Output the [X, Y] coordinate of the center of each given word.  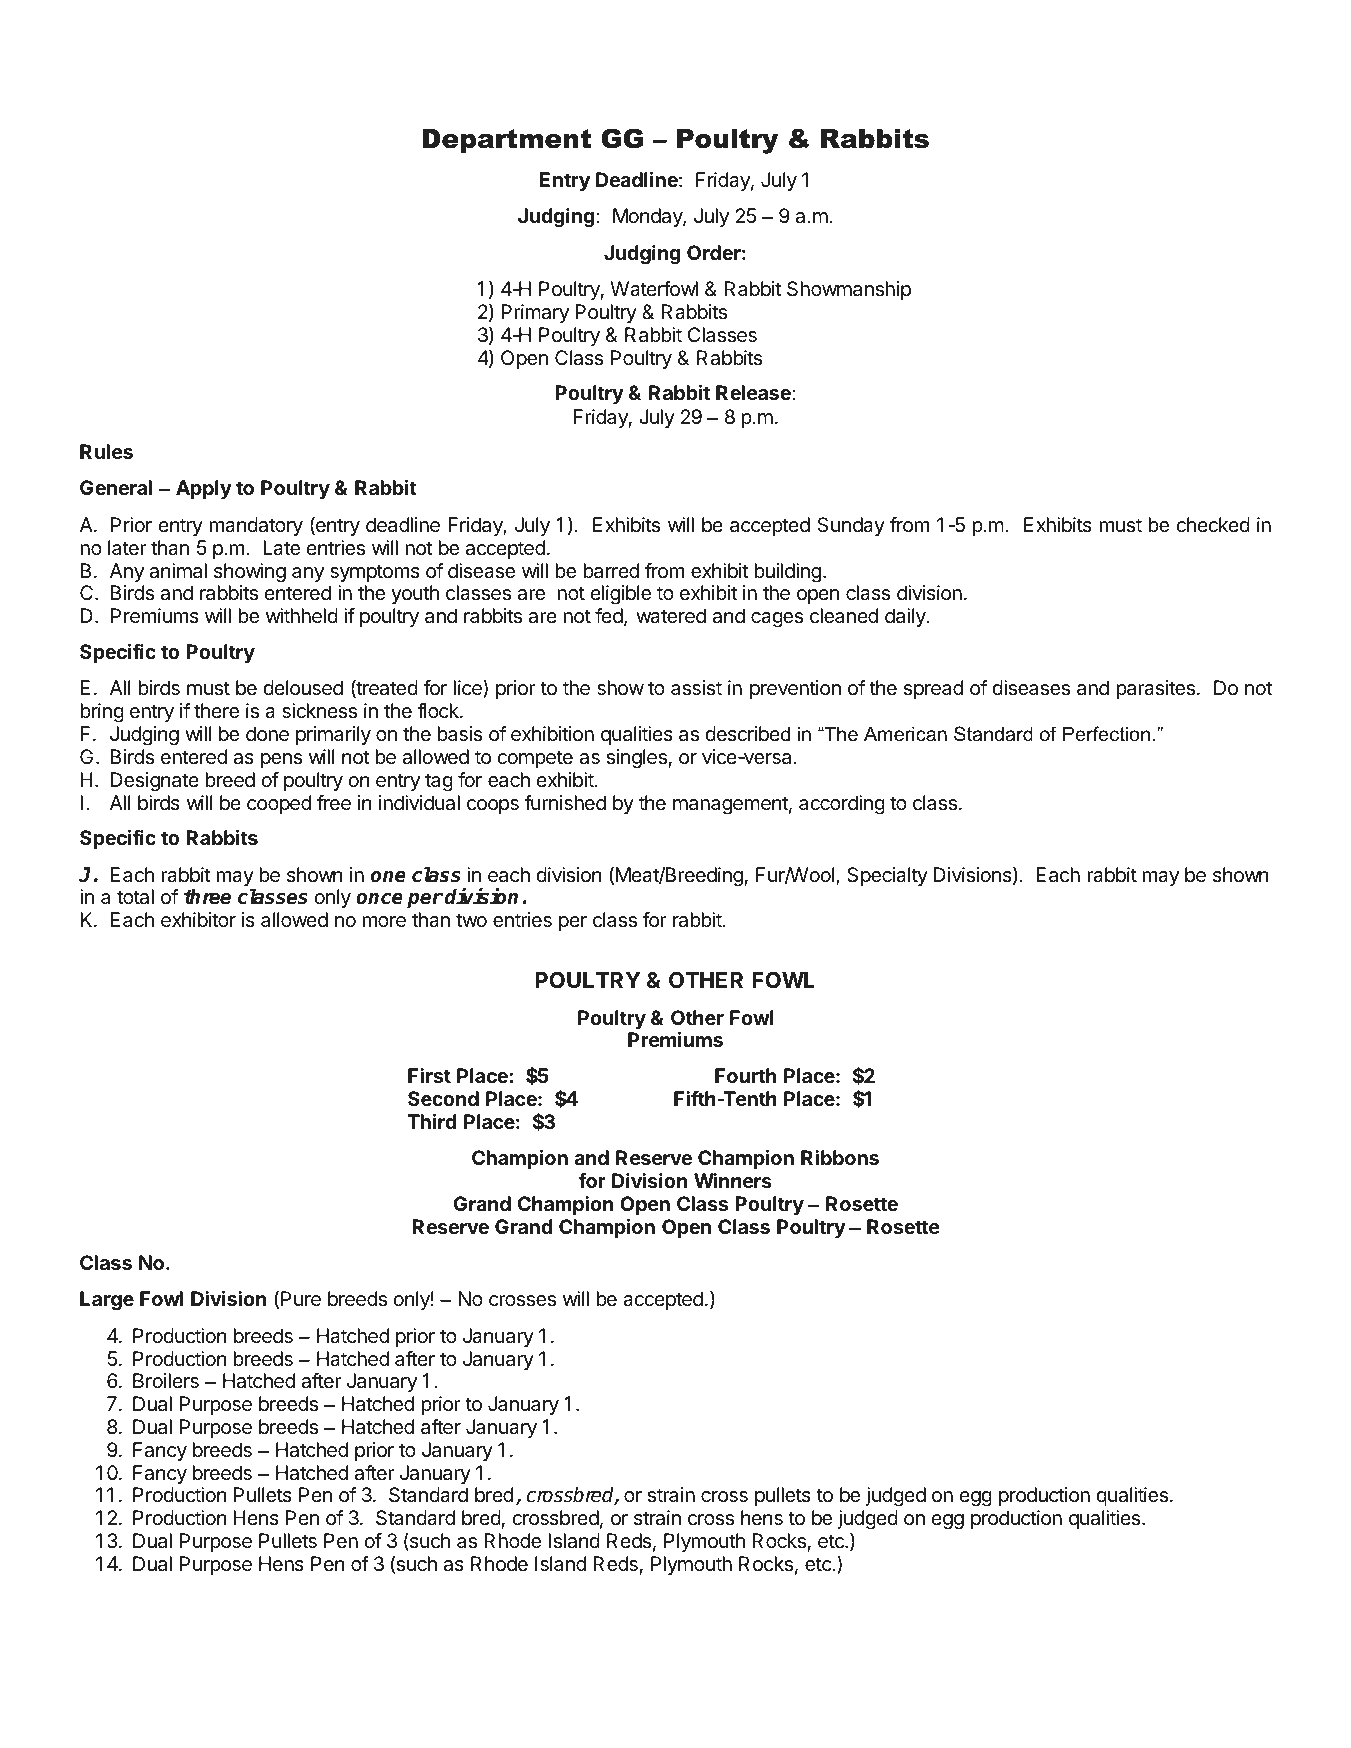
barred [611, 571]
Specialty [887, 876]
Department [506, 141]
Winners [733, 1180]
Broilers [166, 1381]
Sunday [851, 526]
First [429, 1075]
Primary [535, 313]
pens [281, 760]
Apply [204, 489]
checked [1213, 524]
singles [636, 759]
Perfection [1106, 734]
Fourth [745, 1075]
